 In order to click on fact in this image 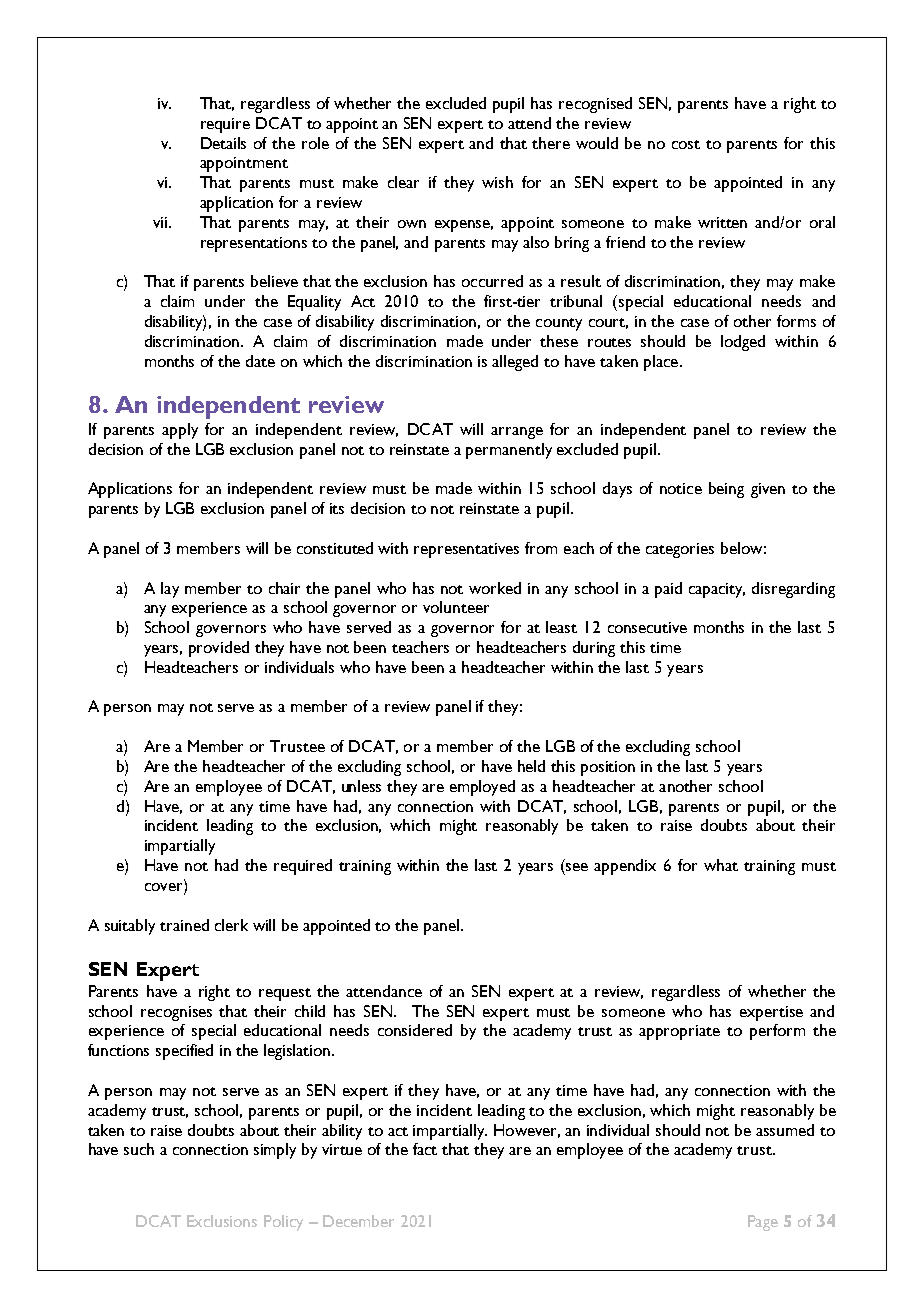, I will do `click(425, 1149)`.
